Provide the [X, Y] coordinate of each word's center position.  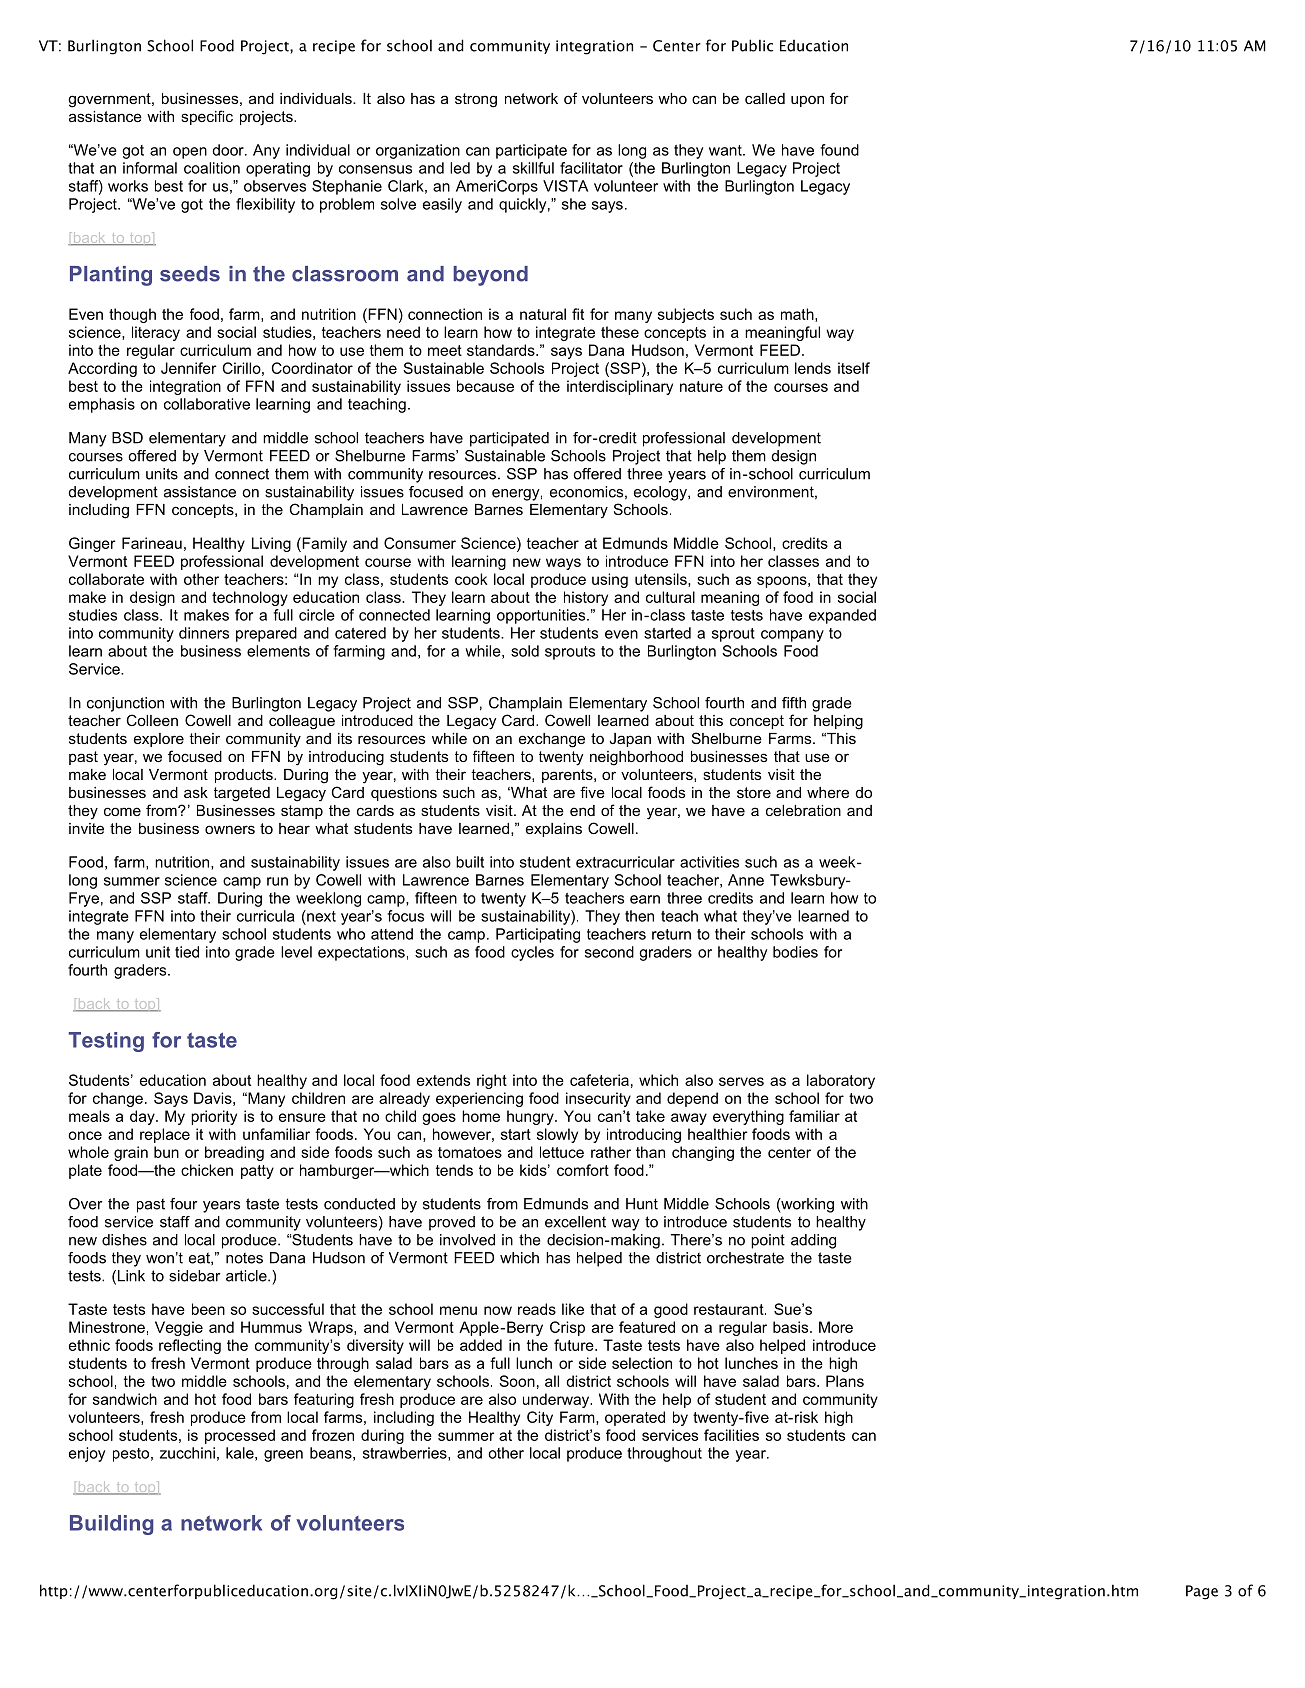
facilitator [591, 168]
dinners [204, 633]
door [229, 150]
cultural [670, 597]
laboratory [841, 1081]
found [839, 150]
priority [214, 1117]
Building [112, 1525]
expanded [842, 616]
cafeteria [599, 1080]
